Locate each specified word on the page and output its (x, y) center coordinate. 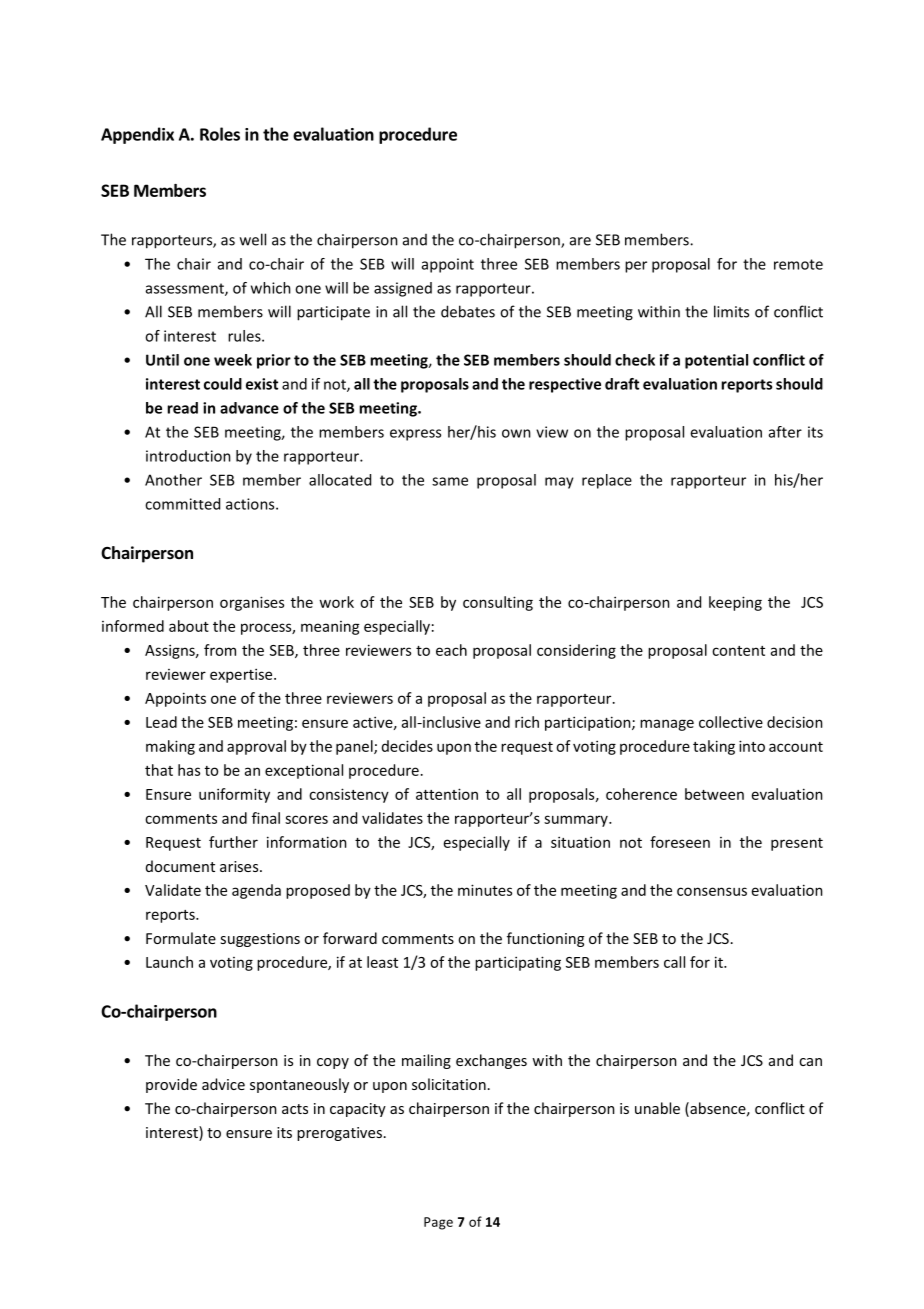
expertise (242, 675)
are (580, 241)
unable (657, 1108)
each (451, 650)
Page (438, 1223)
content (738, 651)
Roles (220, 134)
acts (295, 1109)
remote (798, 264)
